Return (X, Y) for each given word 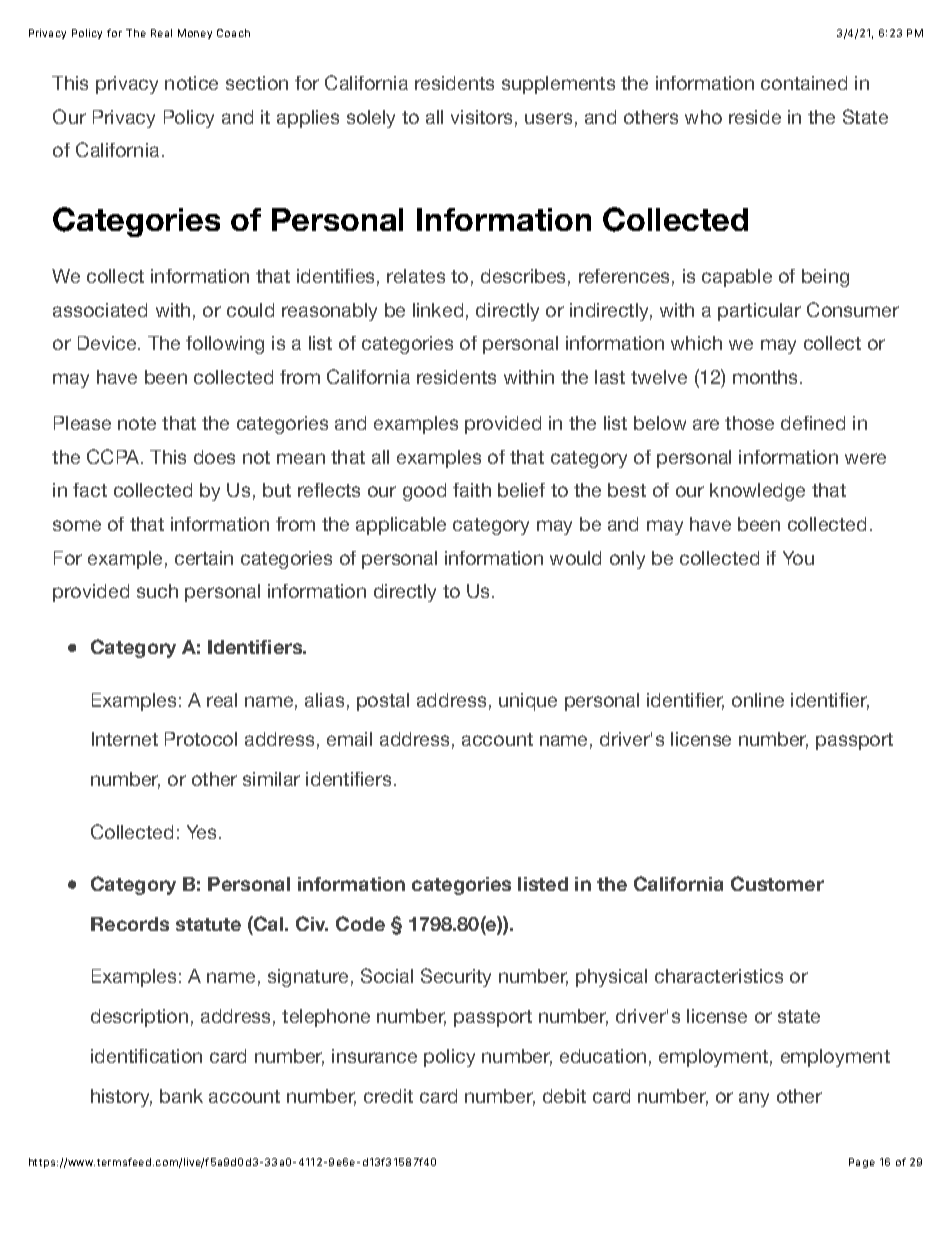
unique (528, 702)
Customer (777, 883)
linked (438, 310)
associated (100, 310)
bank (181, 1096)
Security (456, 977)
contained (804, 83)
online (758, 700)
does (214, 457)
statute (208, 924)
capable (737, 278)
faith (472, 490)
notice (191, 83)
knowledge (757, 492)
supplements (558, 85)
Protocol (201, 739)
